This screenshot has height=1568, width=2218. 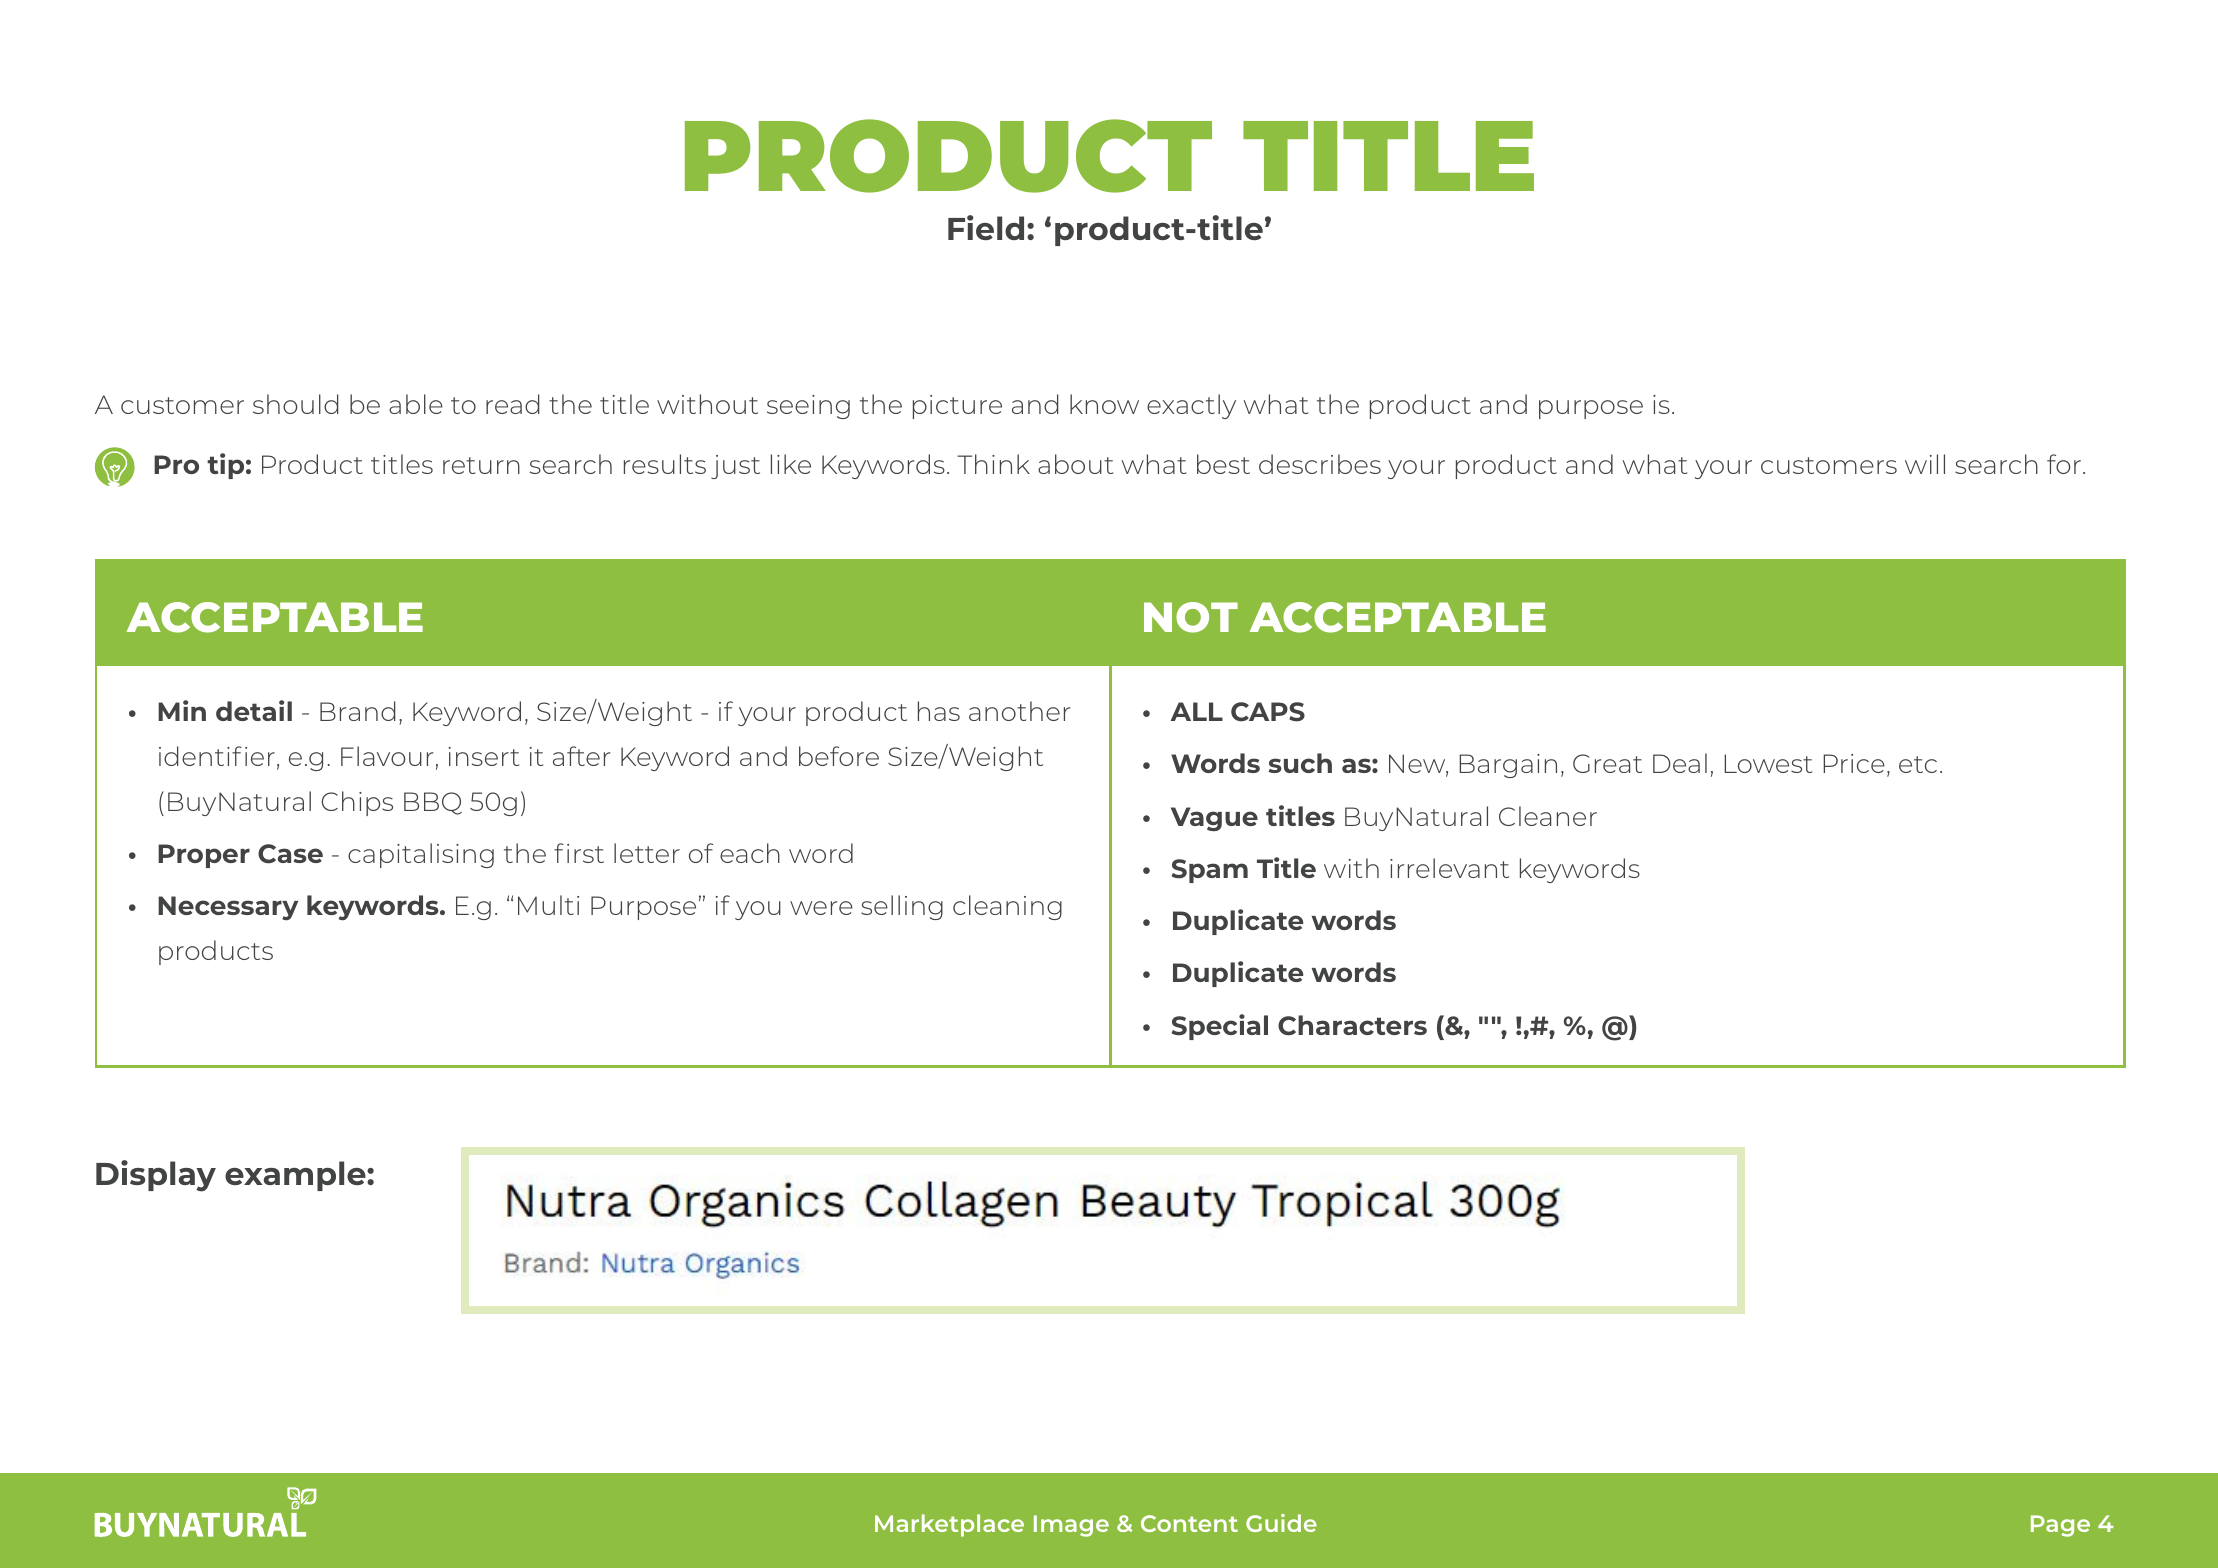 What do you see at coordinates (1075, 464) in the screenshot?
I see `about` at bounding box center [1075, 464].
